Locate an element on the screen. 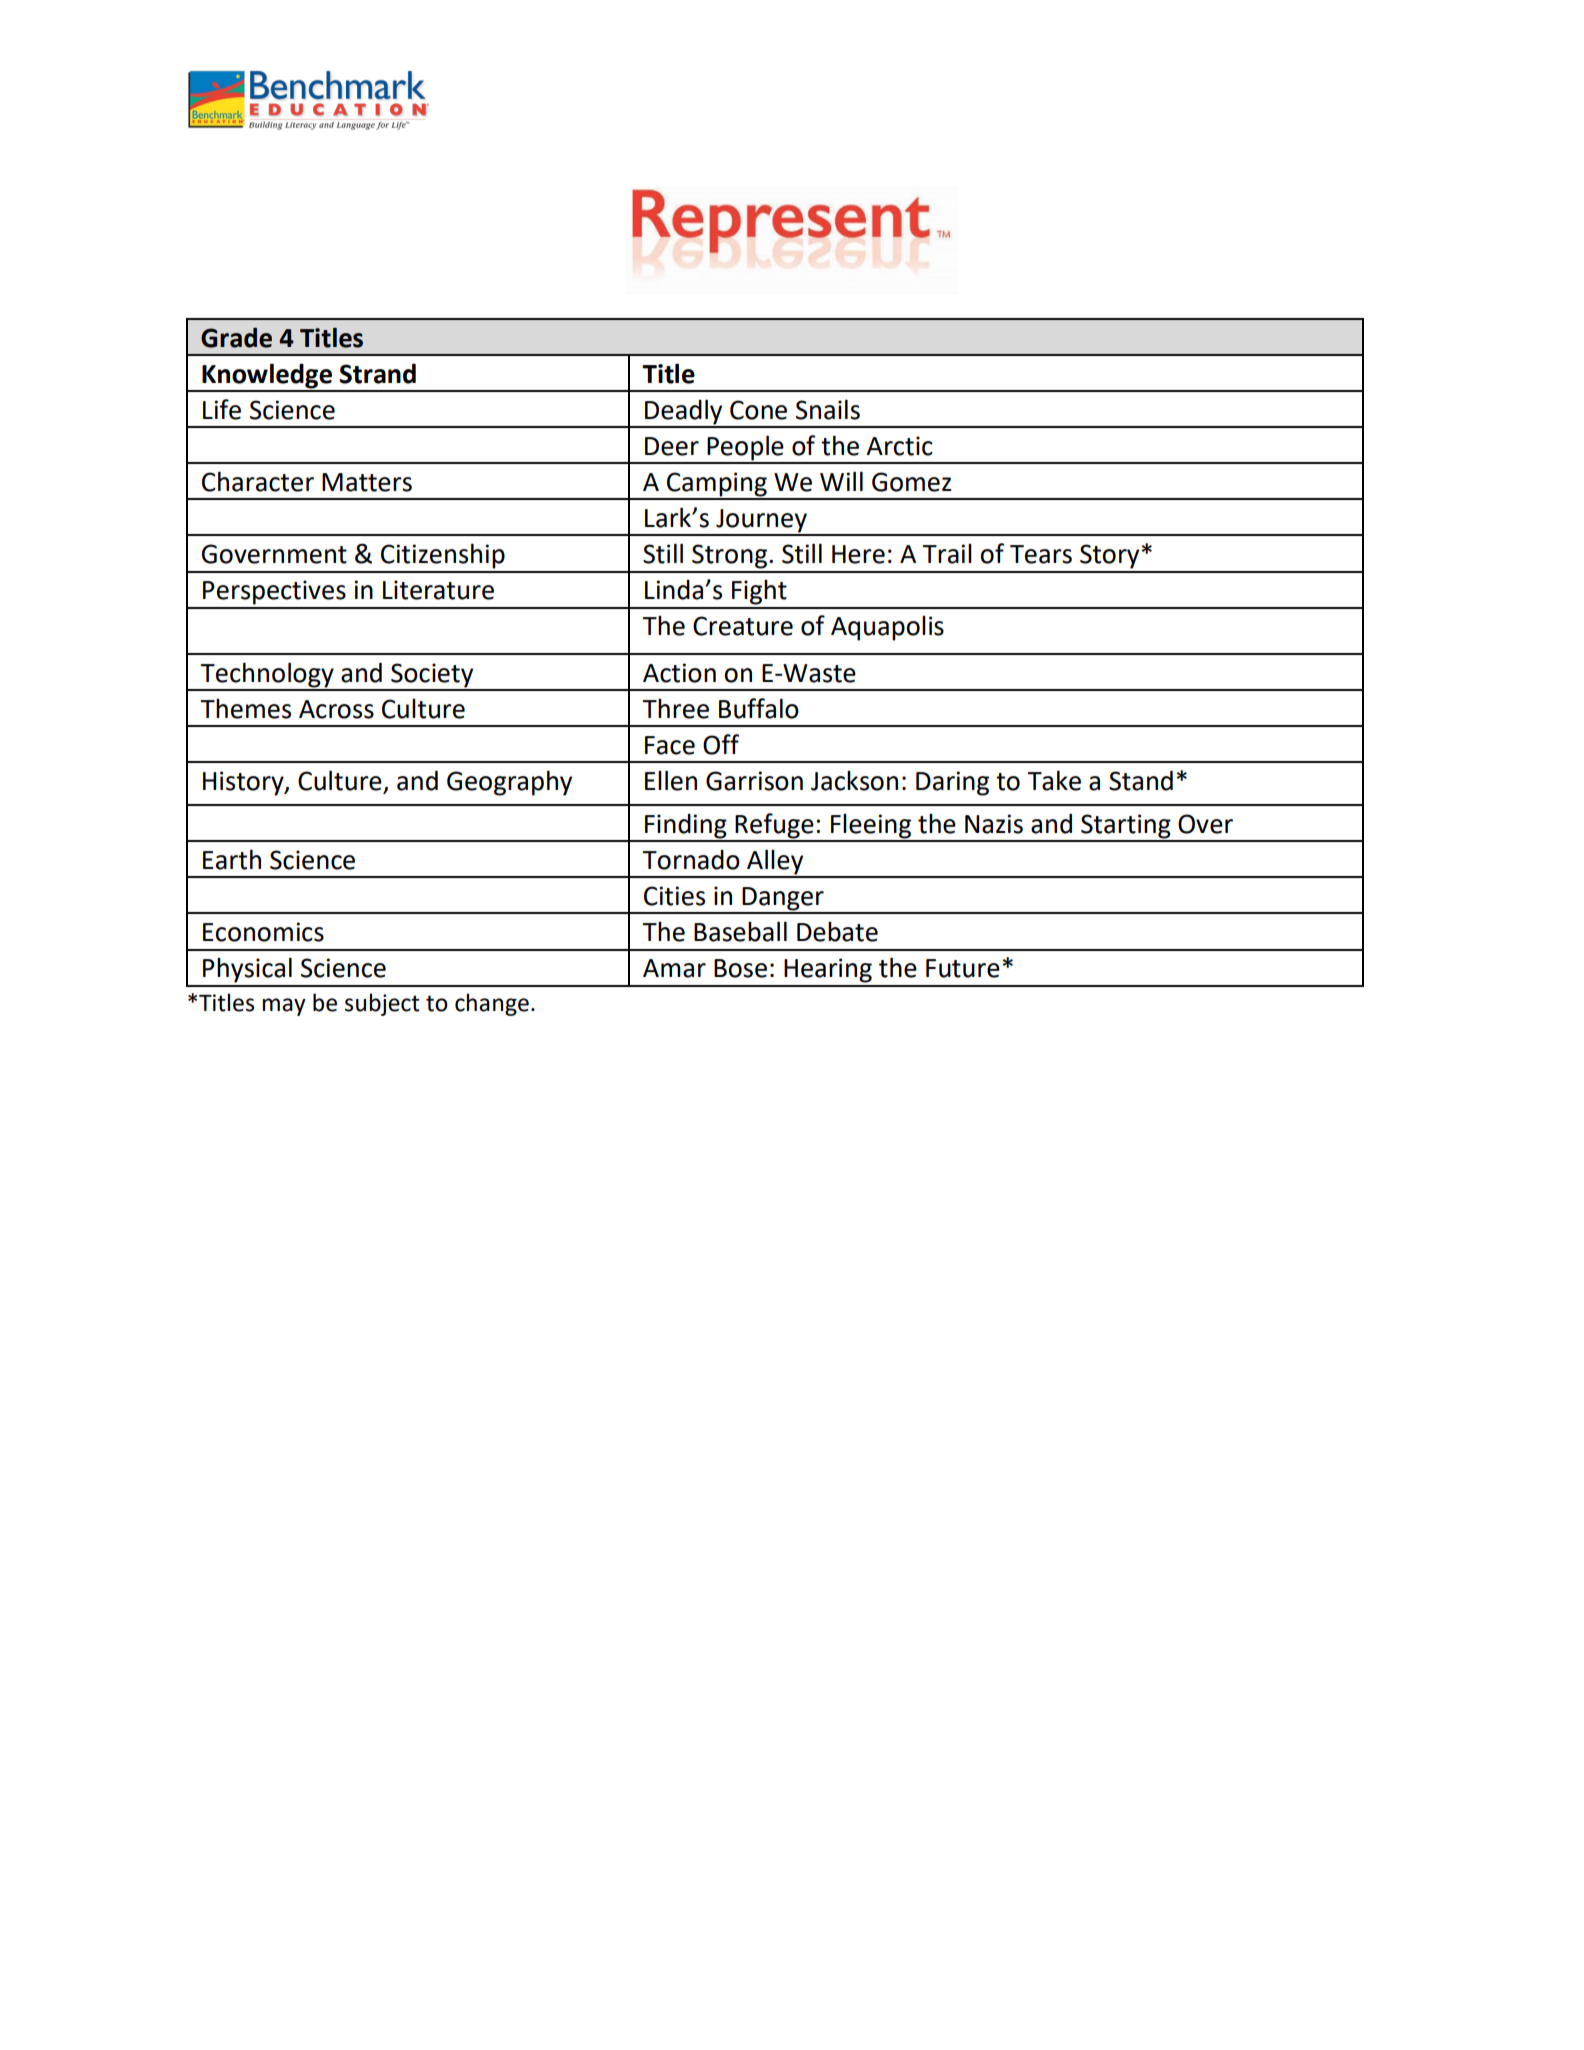 This screenshot has height=2050, width=1584. Deadly is located at coordinates (684, 413).
